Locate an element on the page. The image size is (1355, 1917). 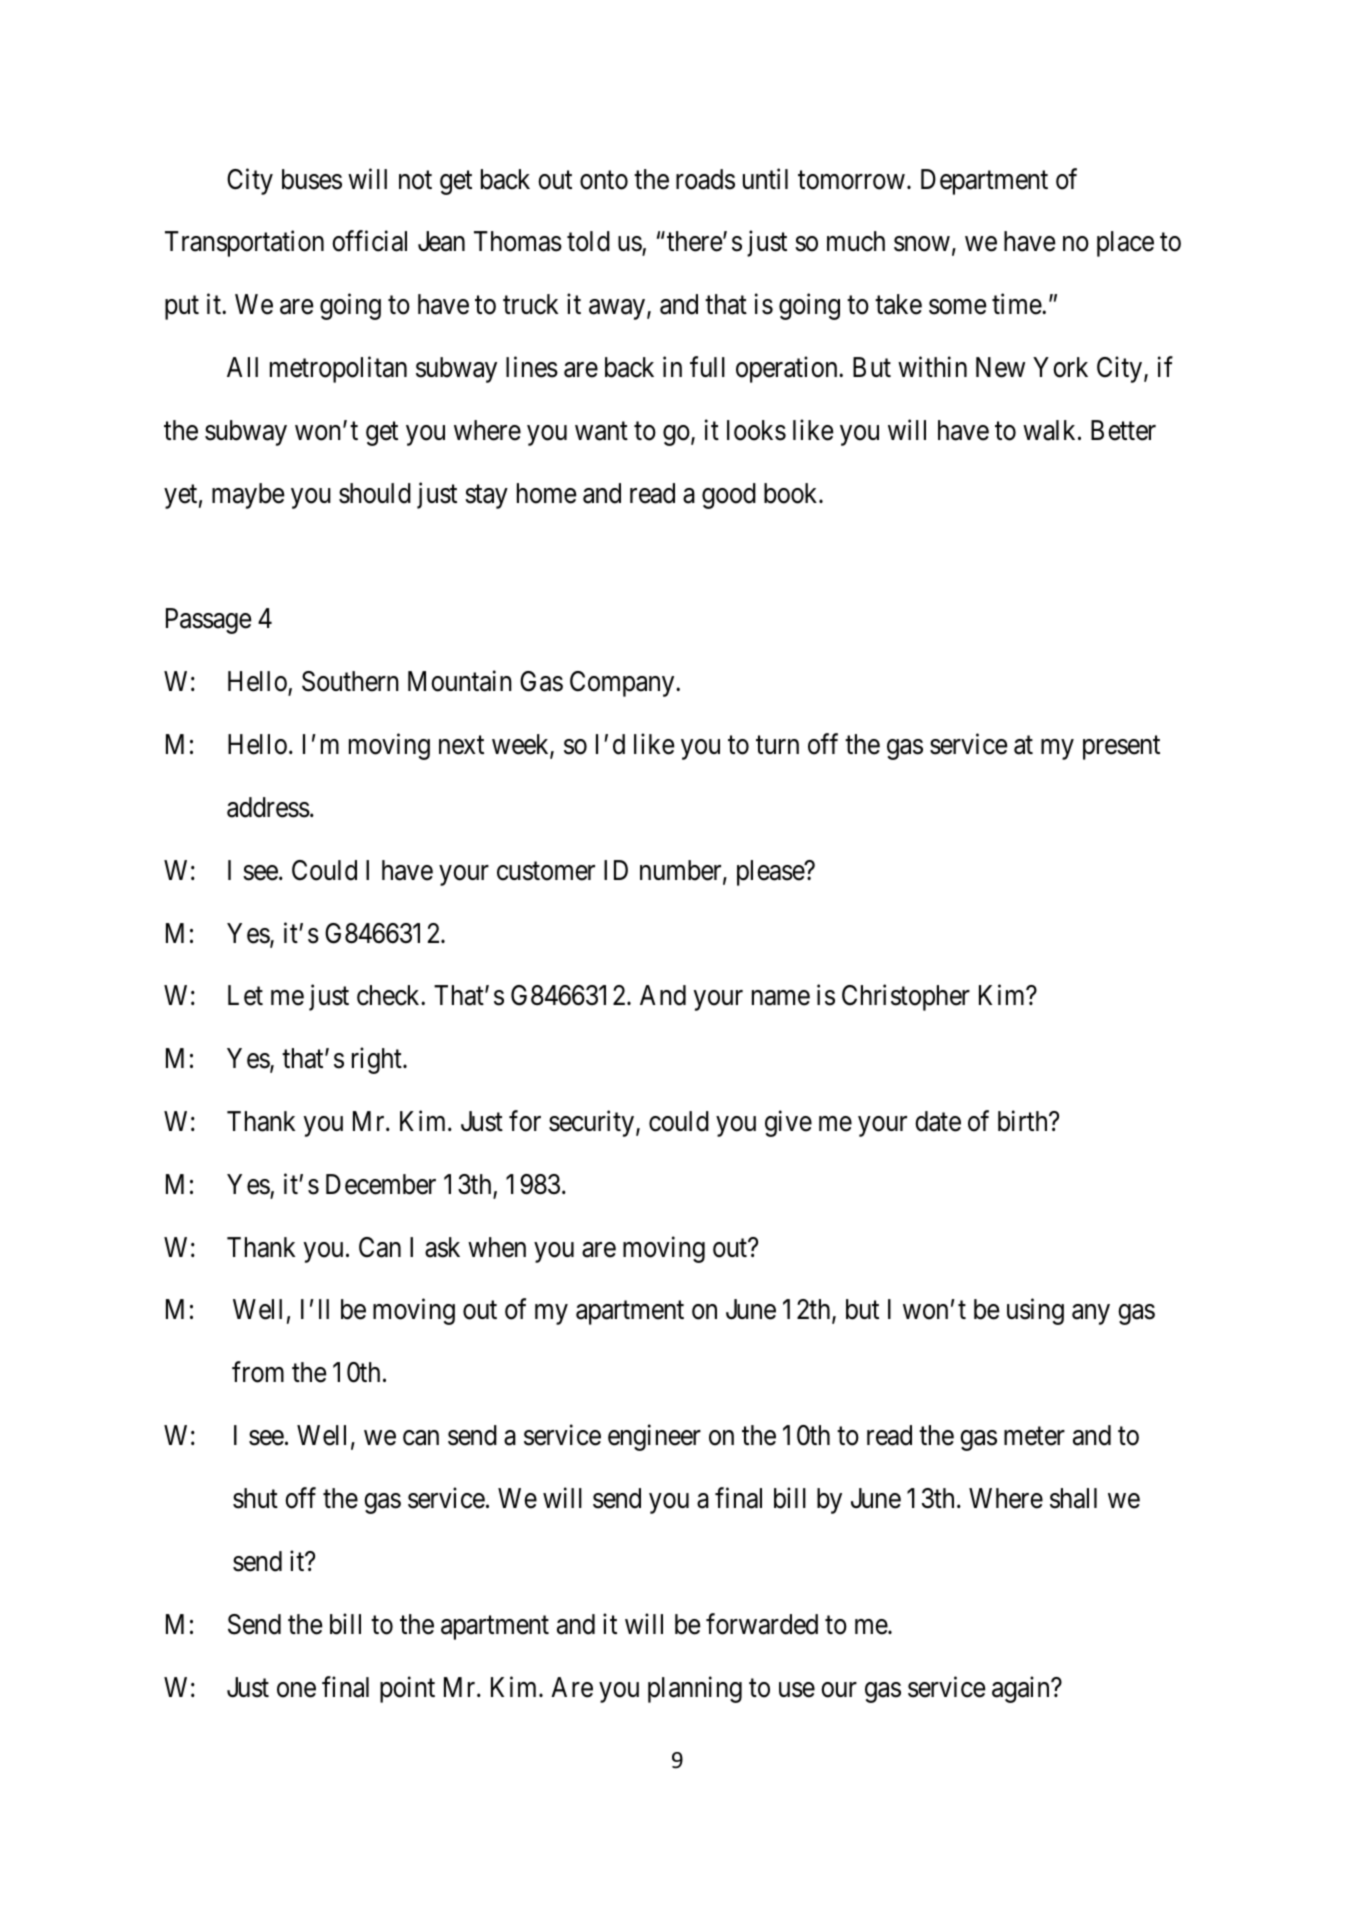
Southern is located at coordinates (350, 681).
